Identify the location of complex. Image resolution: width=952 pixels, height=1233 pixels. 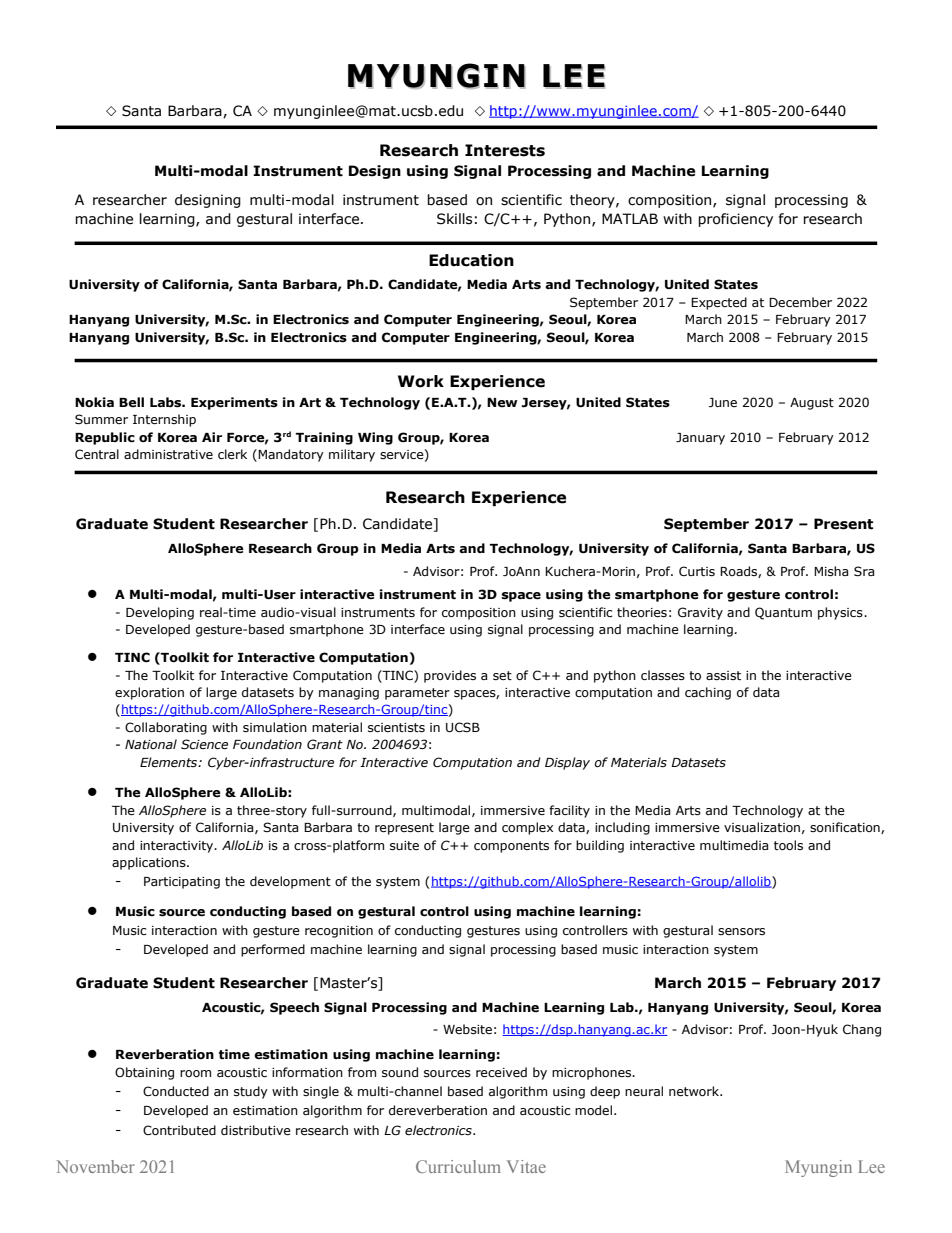
(527, 828).
